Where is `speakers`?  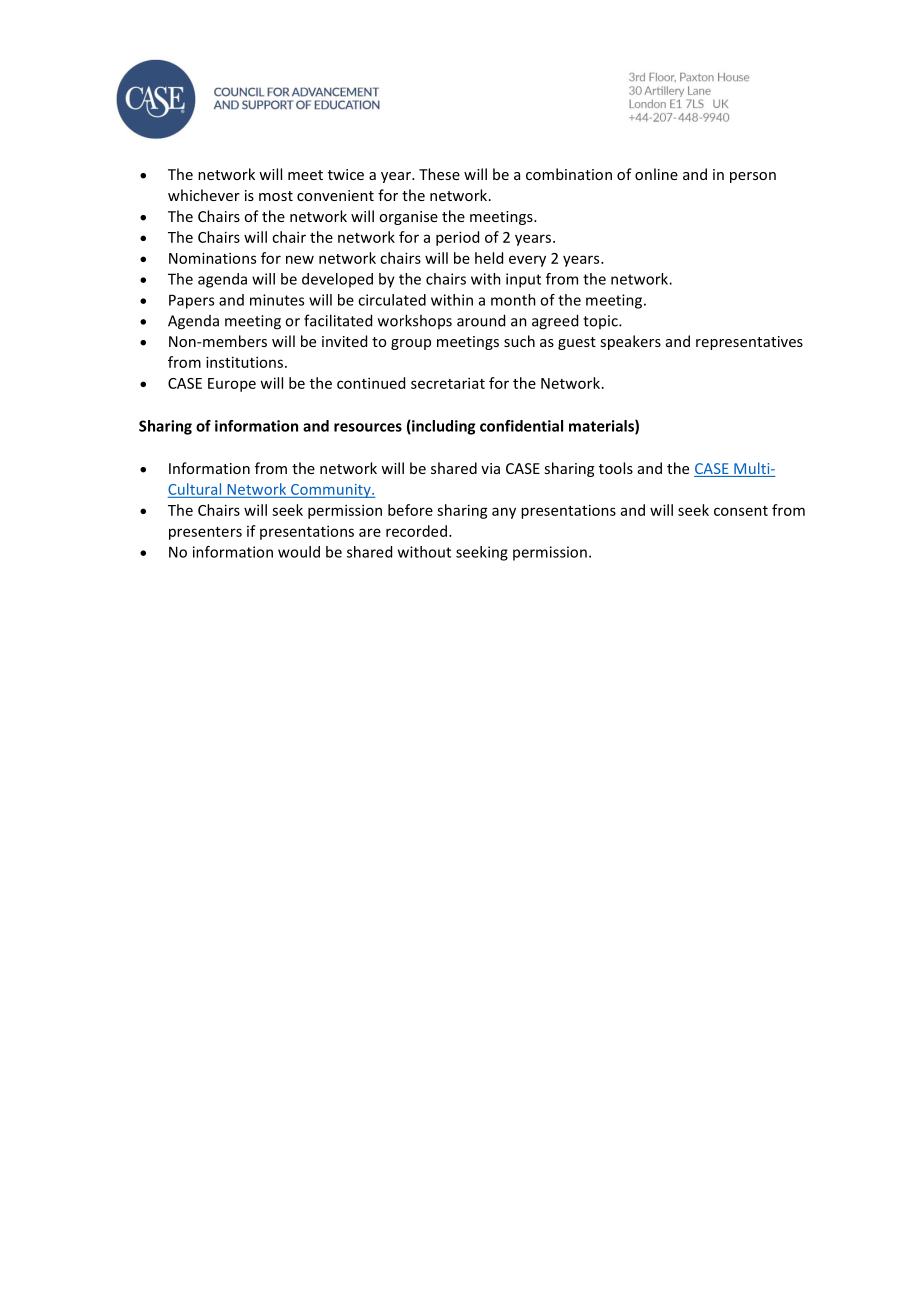 speakers is located at coordinates (630, 342).
